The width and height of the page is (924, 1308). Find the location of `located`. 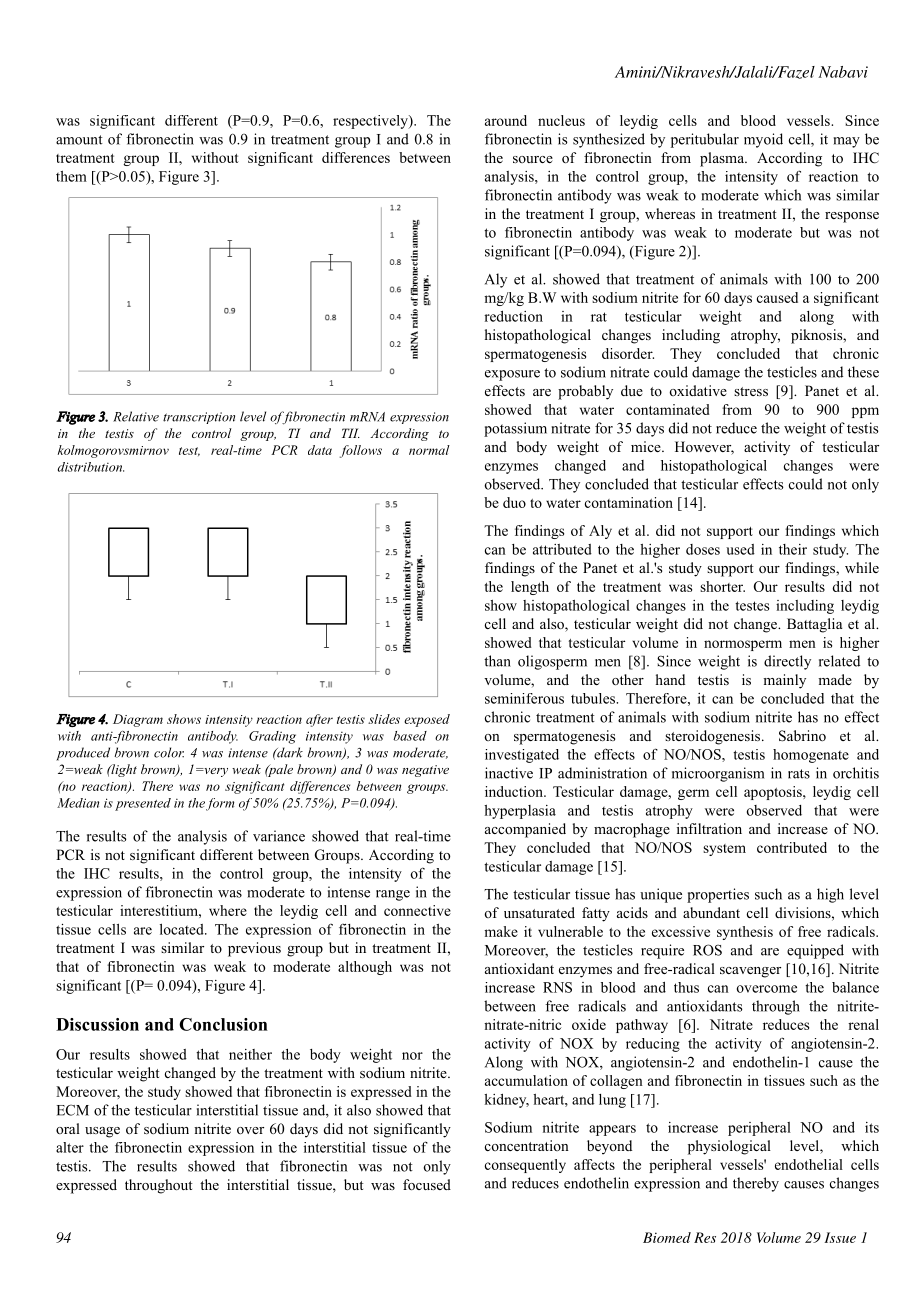

located is located at coordinates (183, 929).
